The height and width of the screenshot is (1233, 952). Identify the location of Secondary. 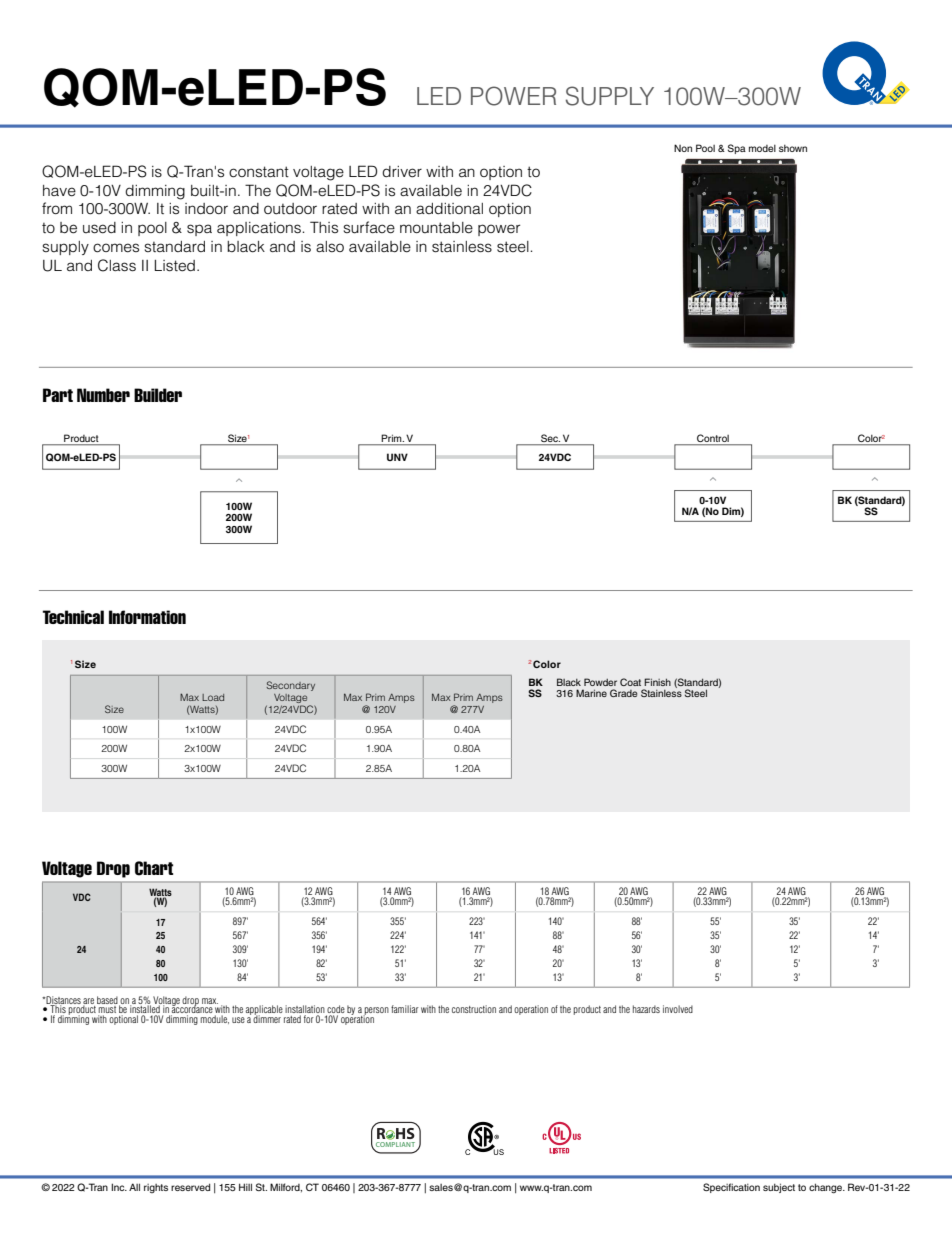
(290, 686).
